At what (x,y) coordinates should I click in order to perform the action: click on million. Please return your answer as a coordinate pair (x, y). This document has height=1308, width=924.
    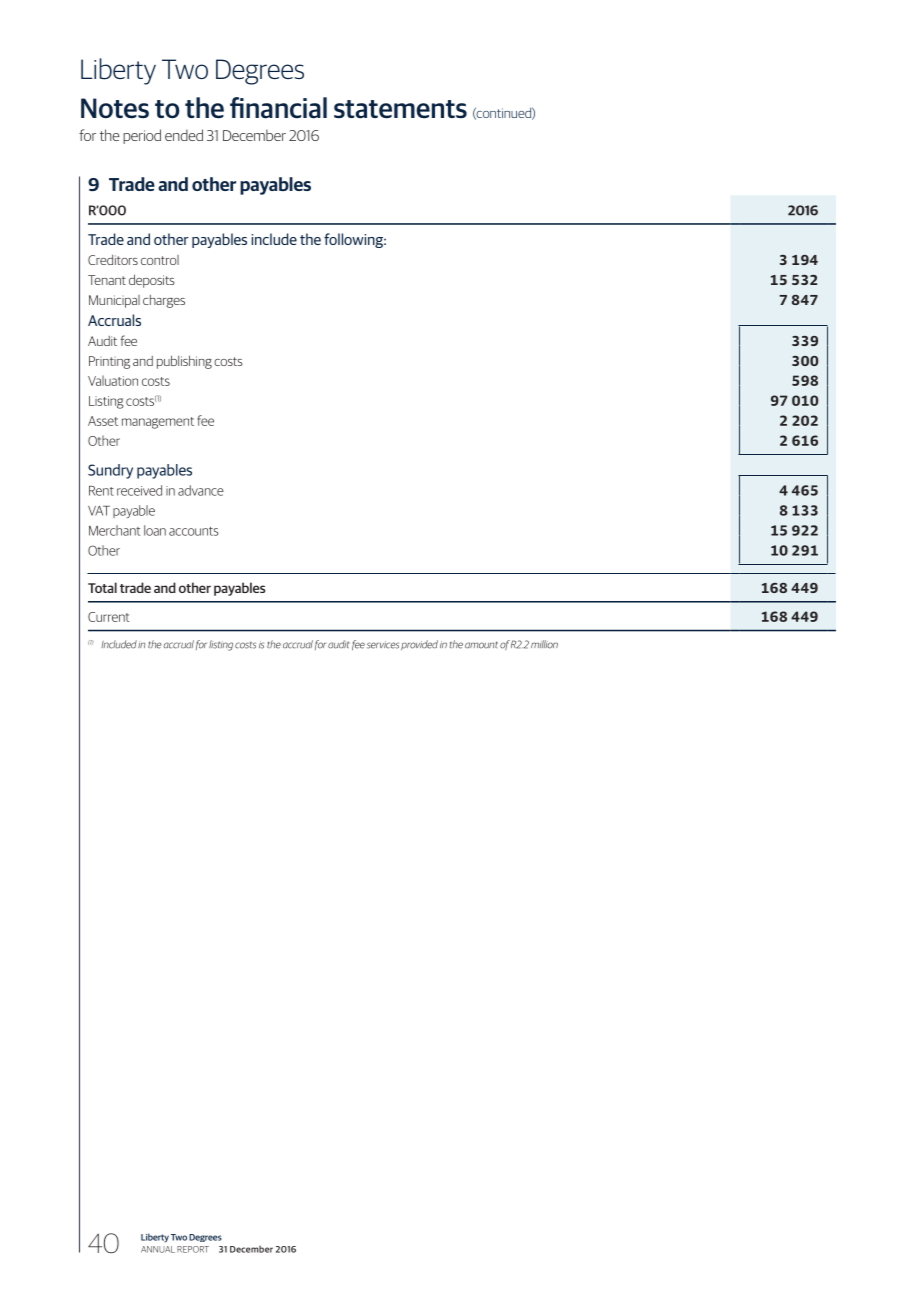
    Looking at the image, I should click on (544, 644).
